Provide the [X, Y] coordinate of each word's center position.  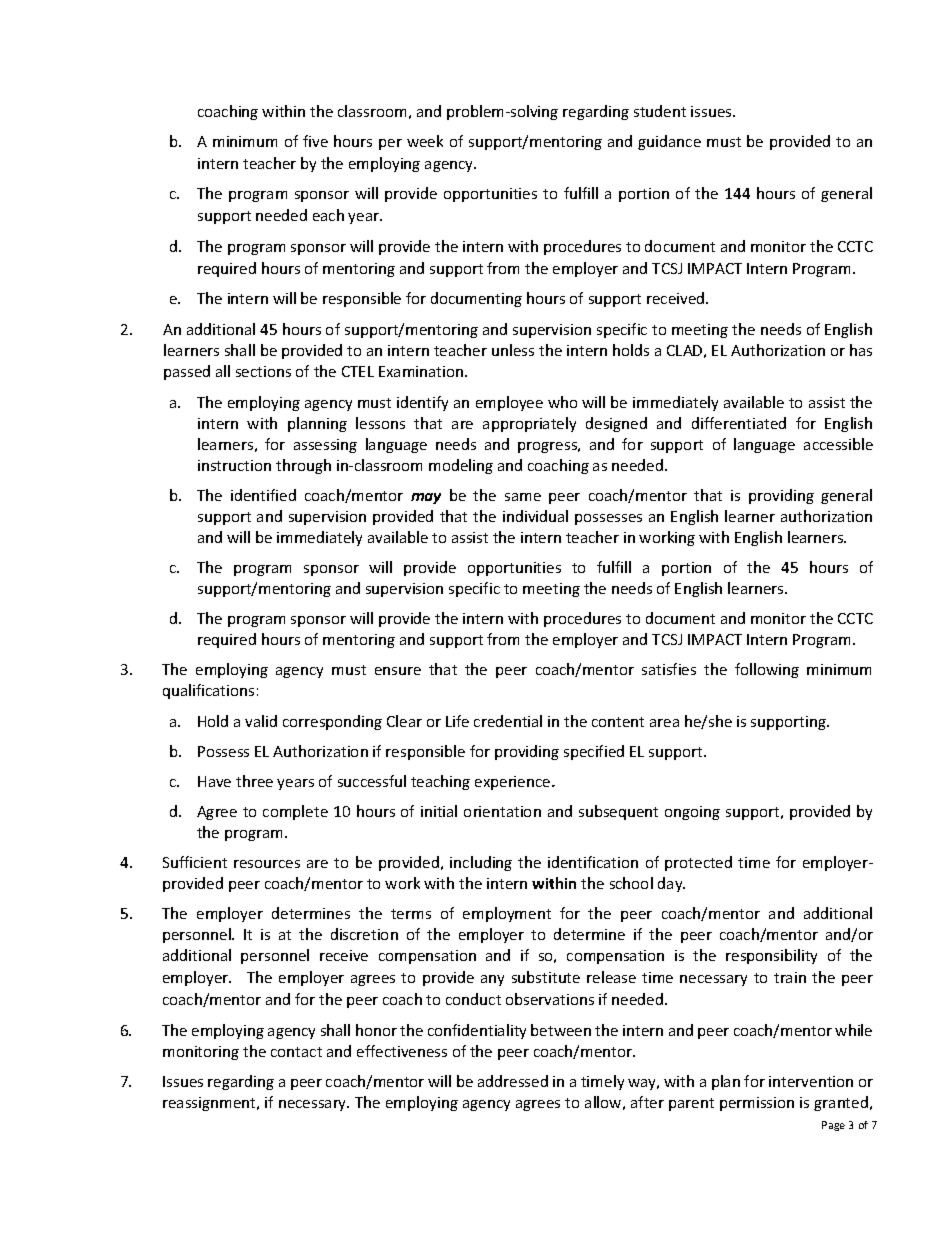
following [767, 670]
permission [757, 1104]
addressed [513, 1081]
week [425, 141]
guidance [669, 142]
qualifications [208, 691]
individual [535, 516]
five [315, 141]
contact [296, 1052]
